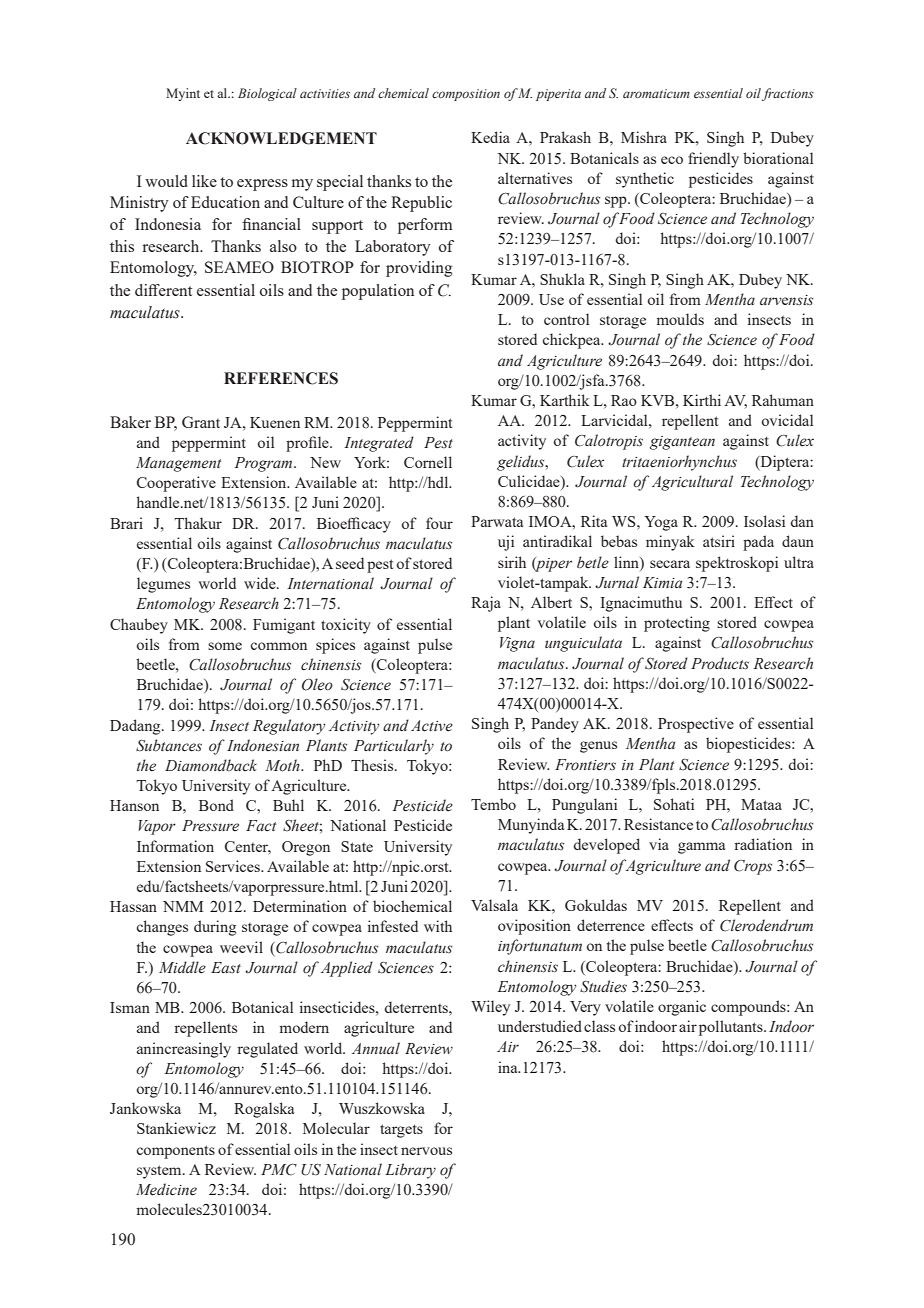 Image resolution: width=924 pixels, height=1308 pixels. What do you see at coordinates (178, 464) in the document?
I see `Management` at bounding box center [178, 464].
